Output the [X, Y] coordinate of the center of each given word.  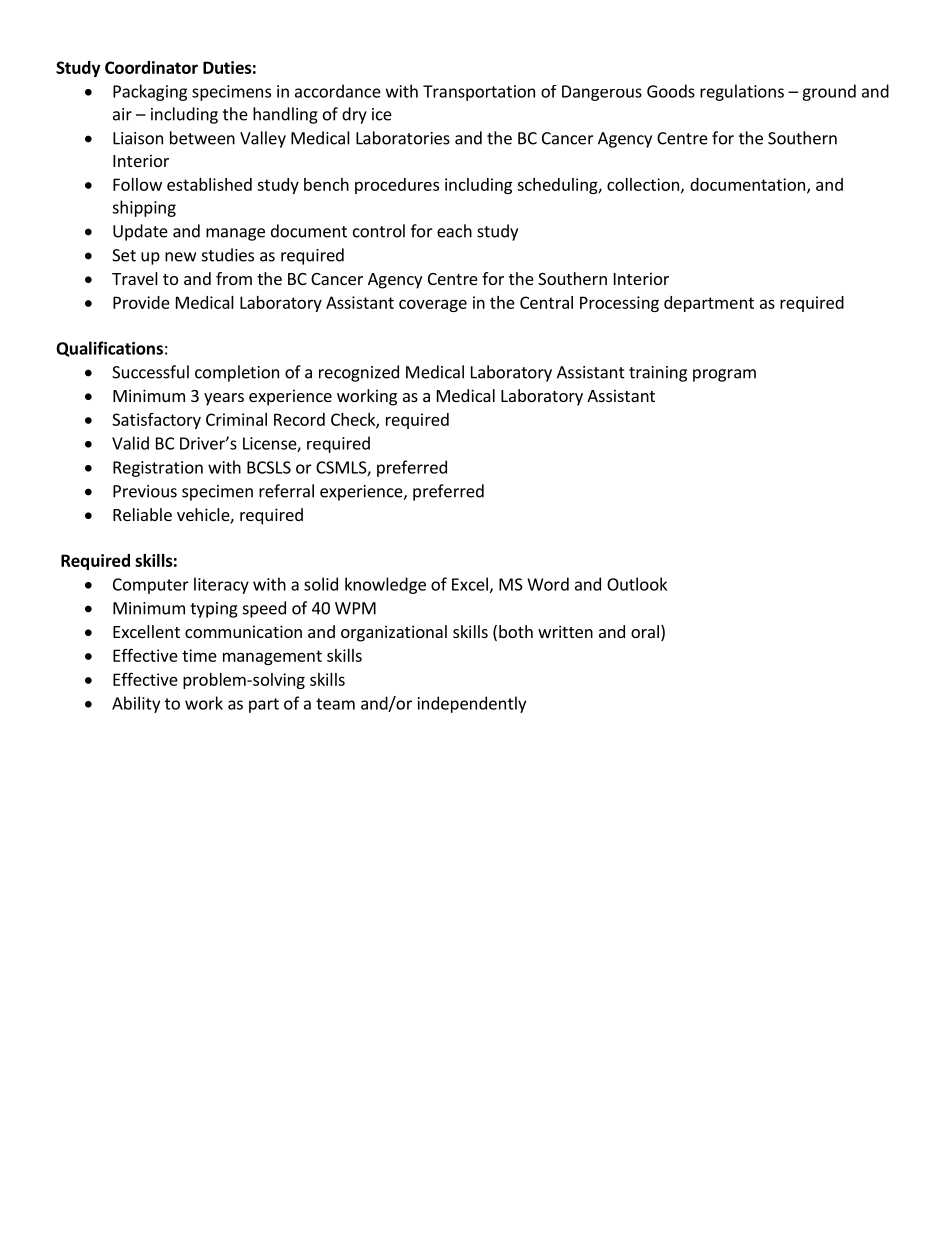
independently [472, 704]
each [454, 231]
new [180, 257]
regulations [742, 92]
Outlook [637, 584]
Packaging [150, 92]
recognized [359, 373]
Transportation [479, 93]
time [199, 655]
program [724, 375]
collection [643, 184]
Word [548, 584]
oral [645, 631]
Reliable [142, 514]
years [224, 399]
